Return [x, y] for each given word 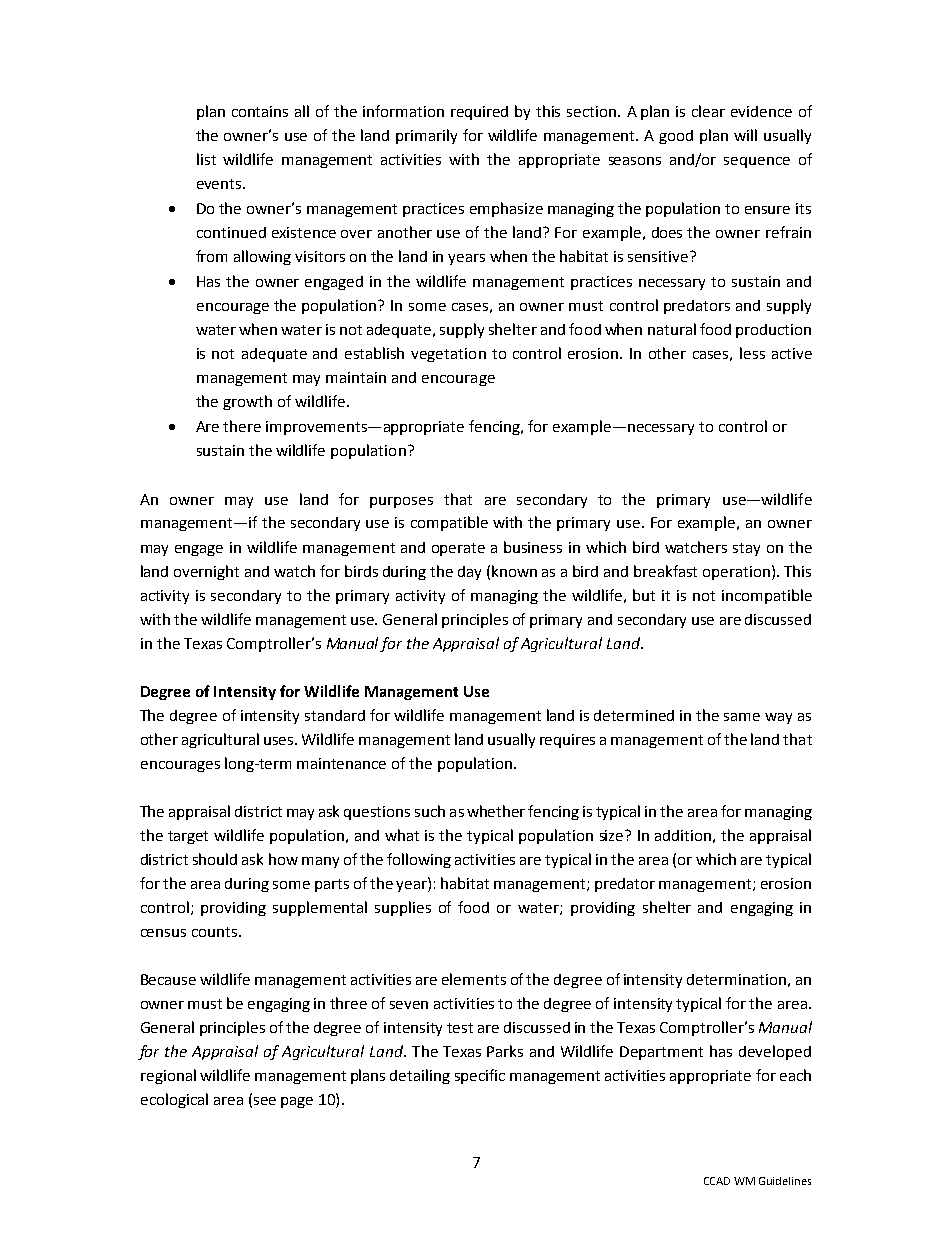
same [742, 717]
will [745, 135]
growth [247, 402]
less [752, 353]
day [469, 573]
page [297, 1102]
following [419, 860]
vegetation [448, 355]
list [206, 159]
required [479, 113]
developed [775, 1052]
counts [216, 932]
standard [335, 715]
